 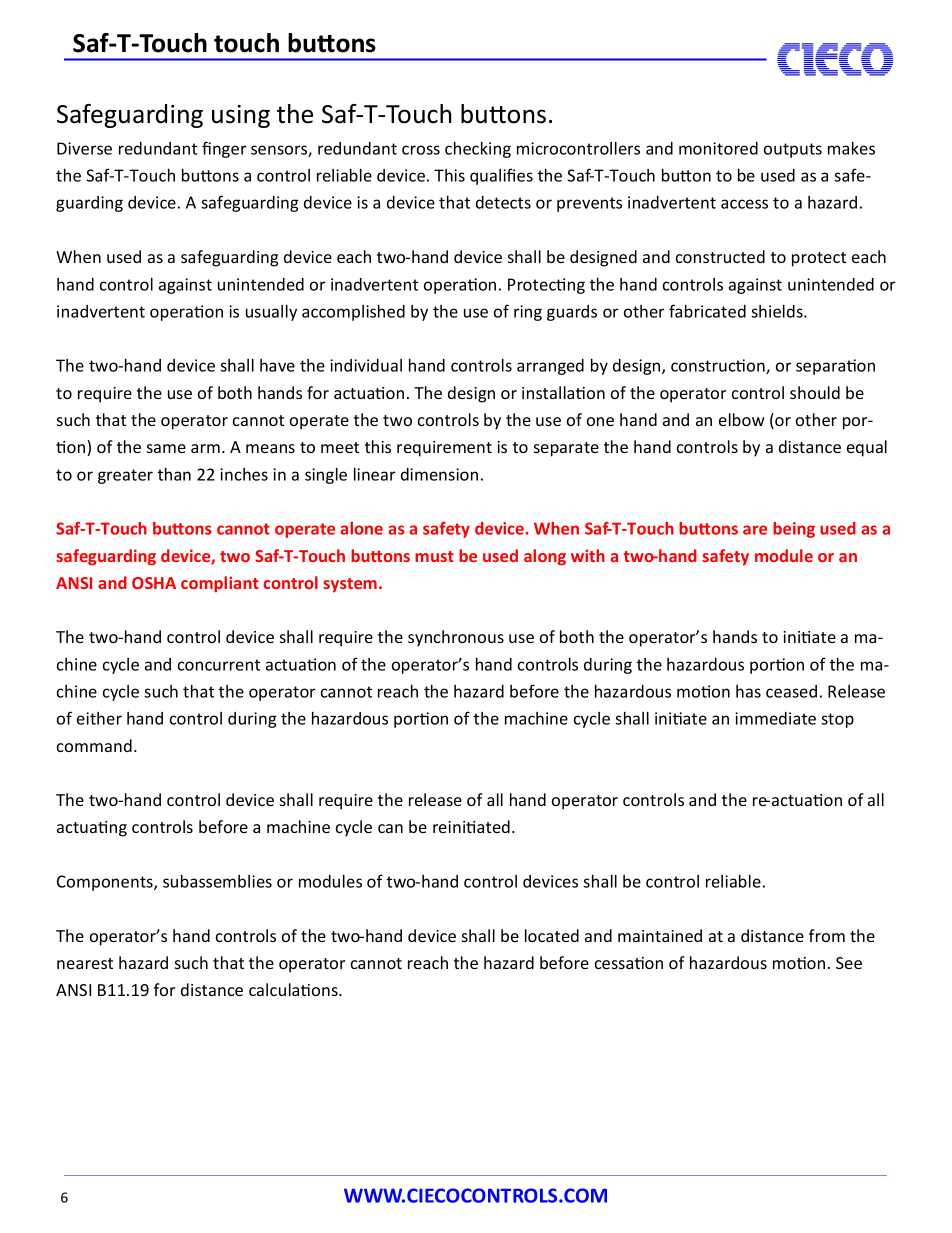 I want to click on nearest, so click(x=85, y=963).
